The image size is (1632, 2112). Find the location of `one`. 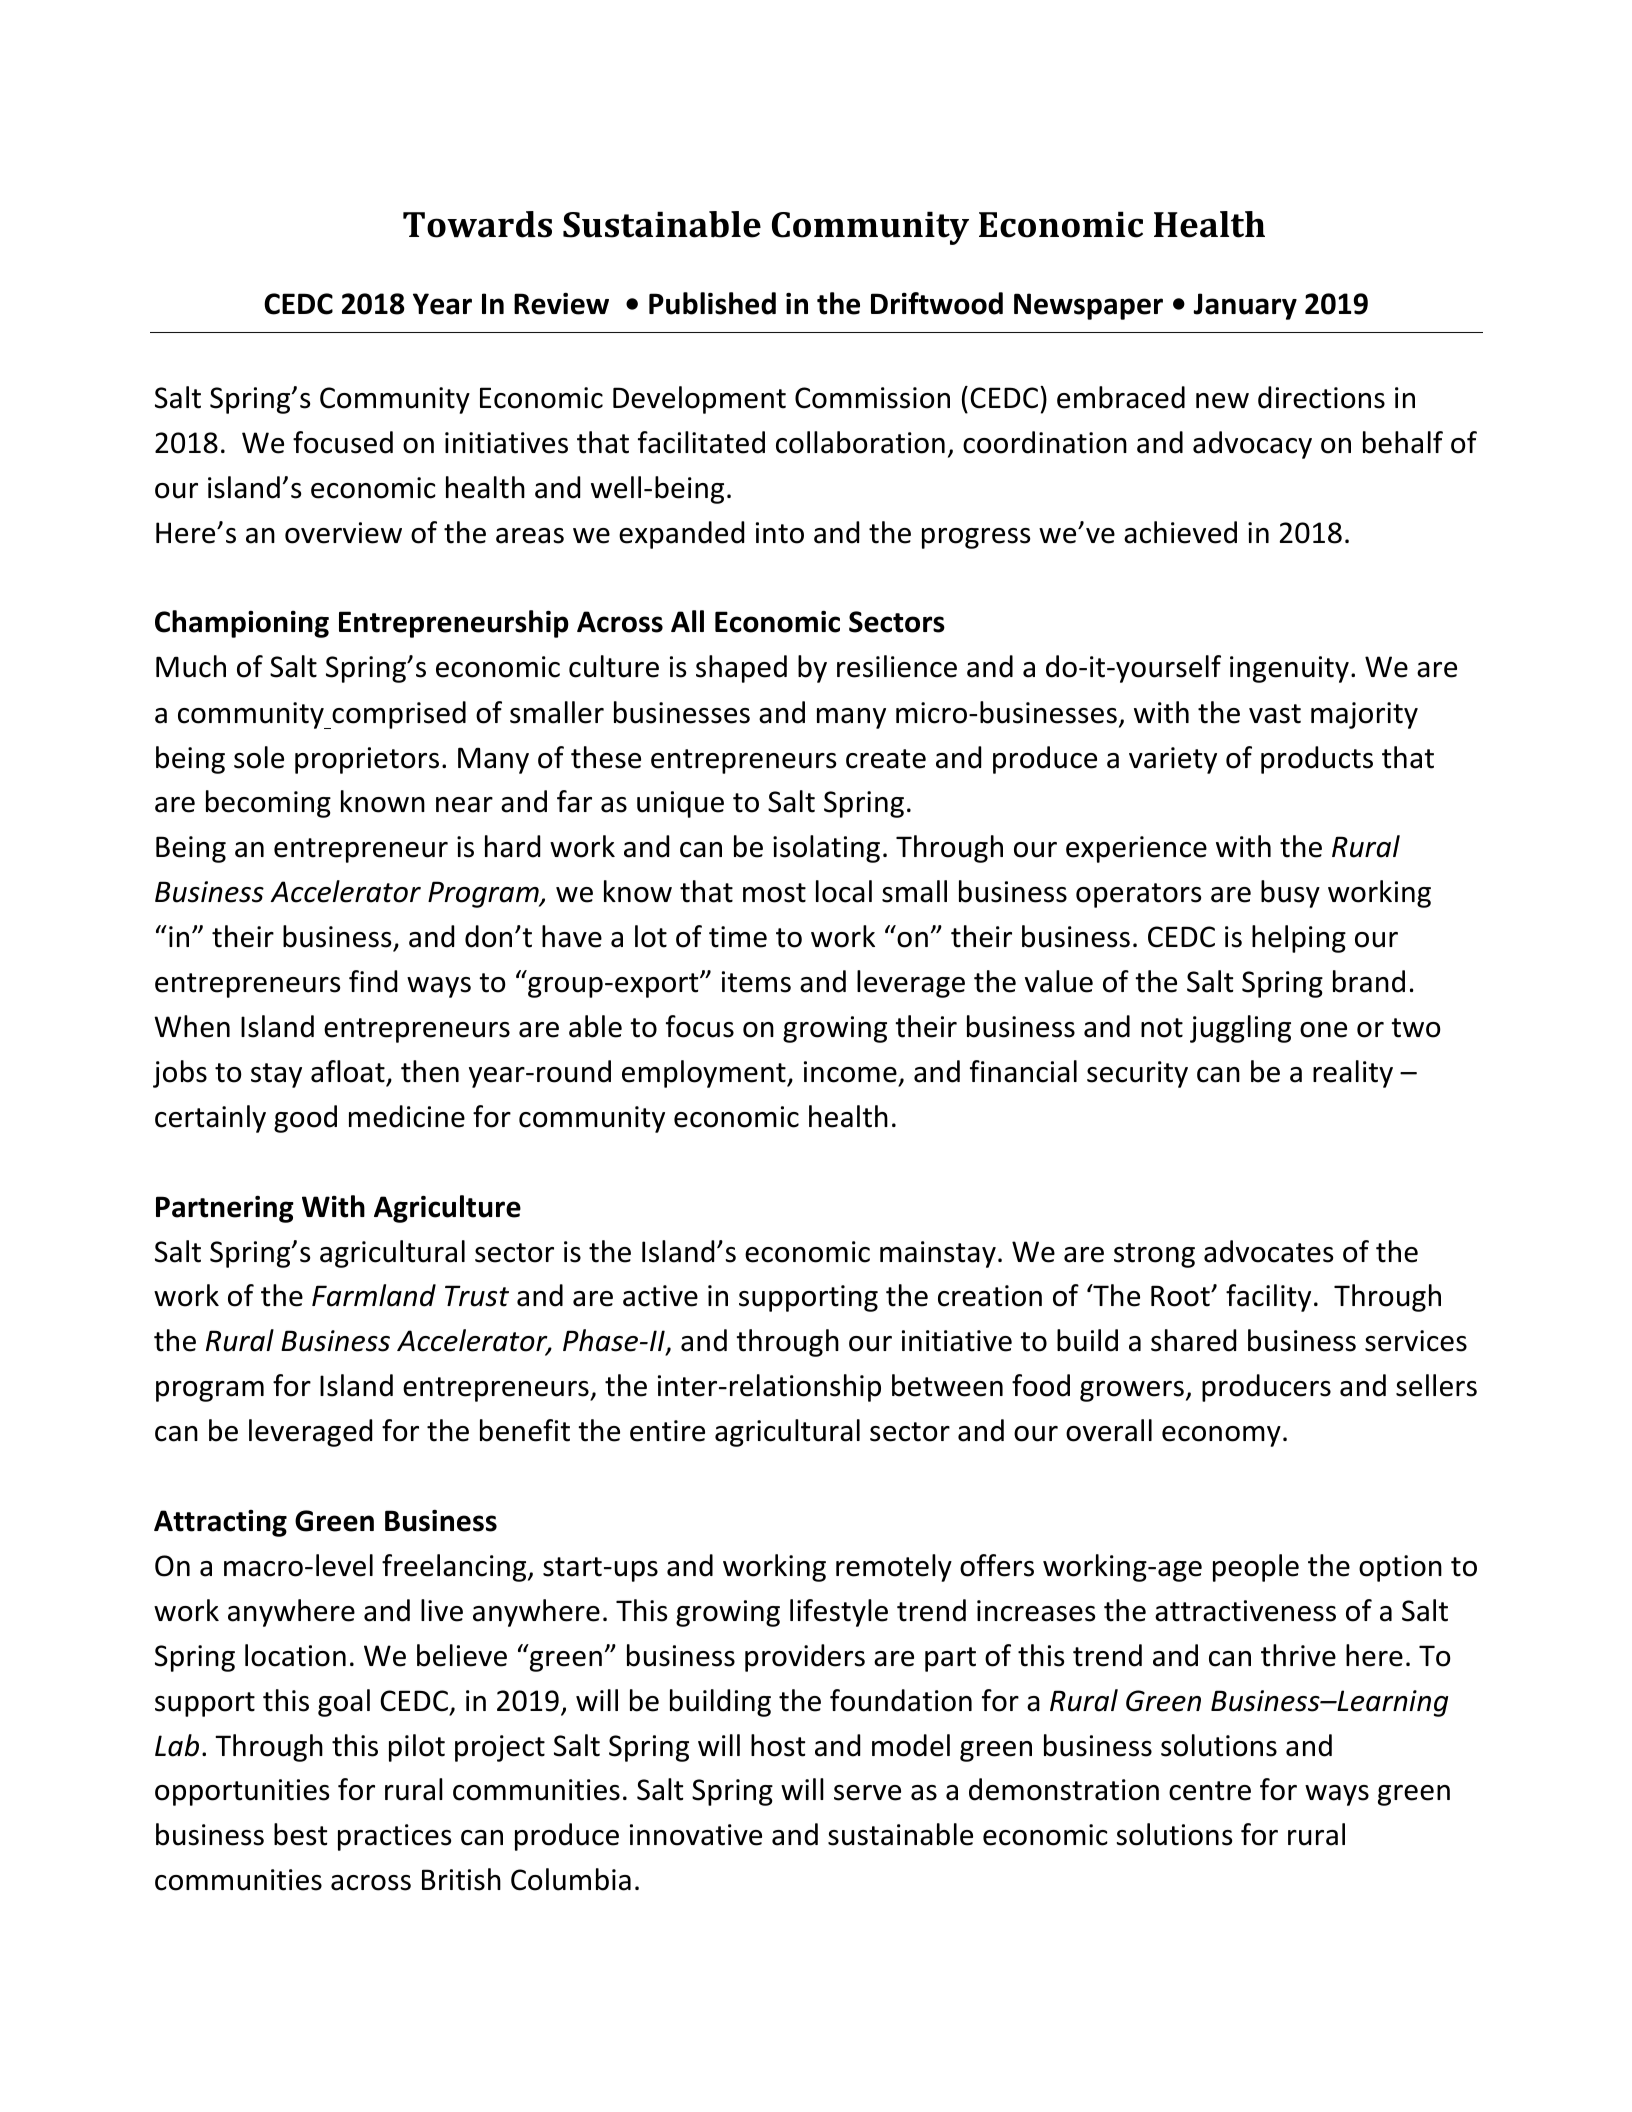

one is located at coordinates (1323, 1030).
